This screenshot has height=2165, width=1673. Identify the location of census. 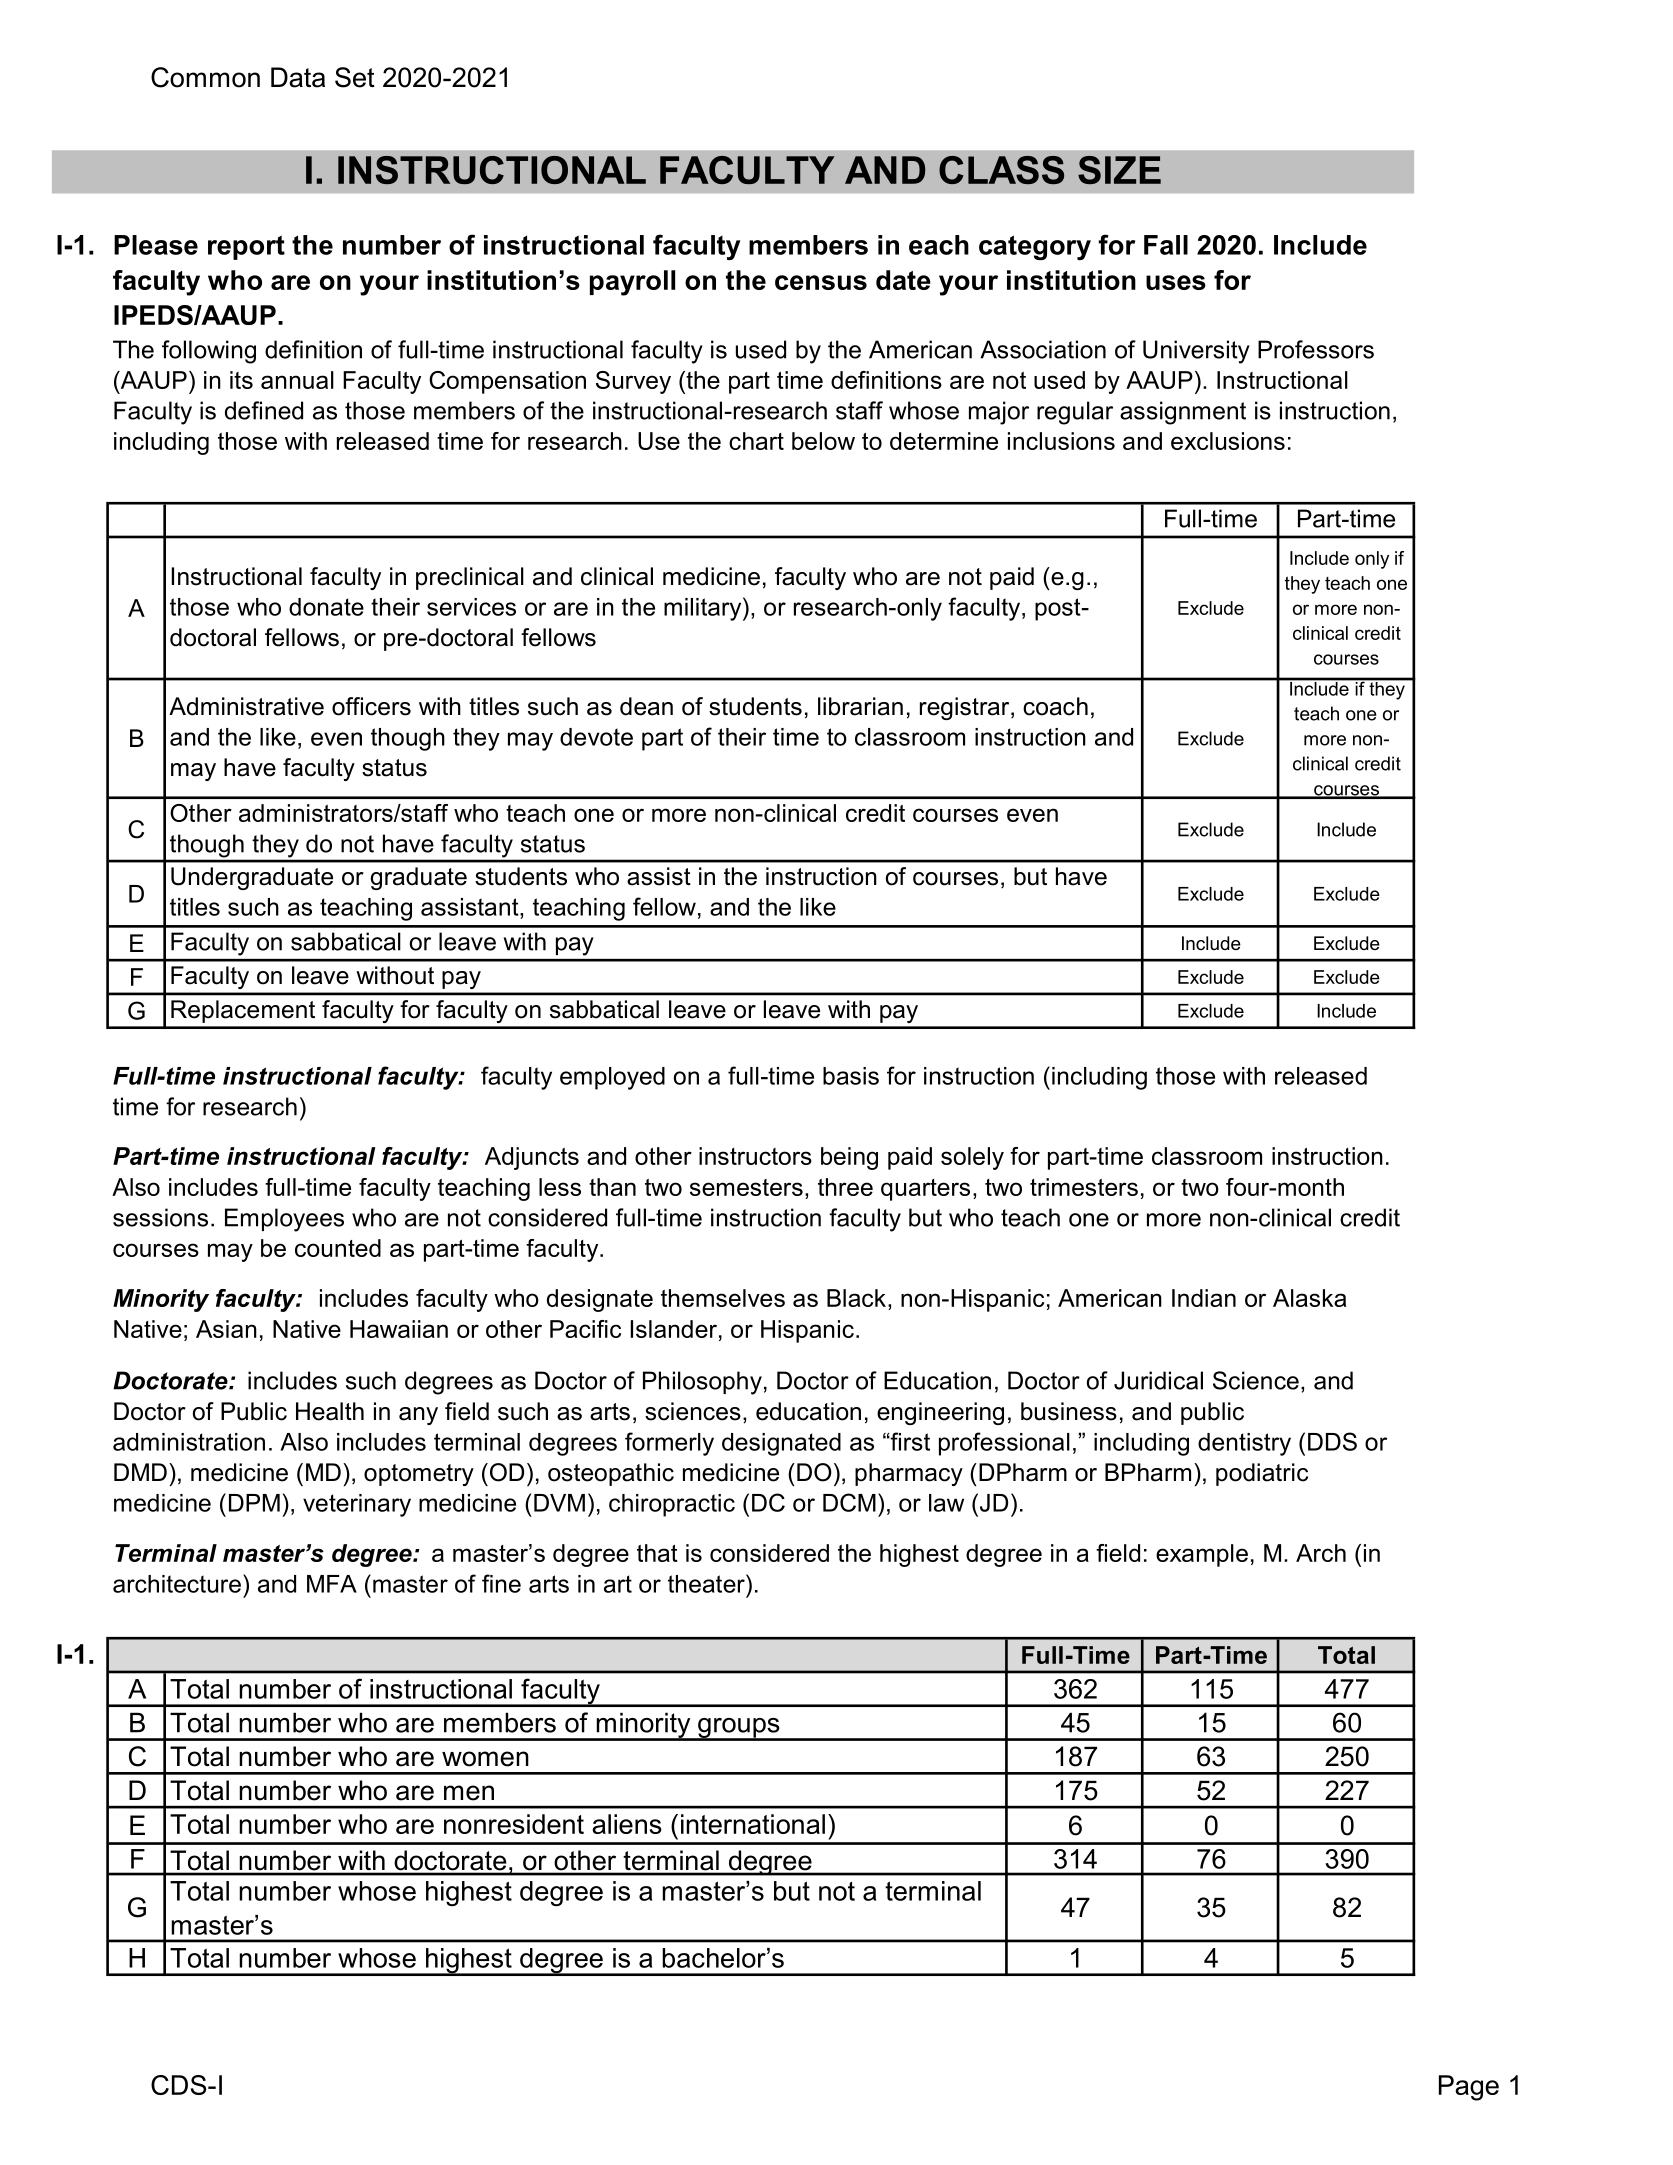
(821, 282).
